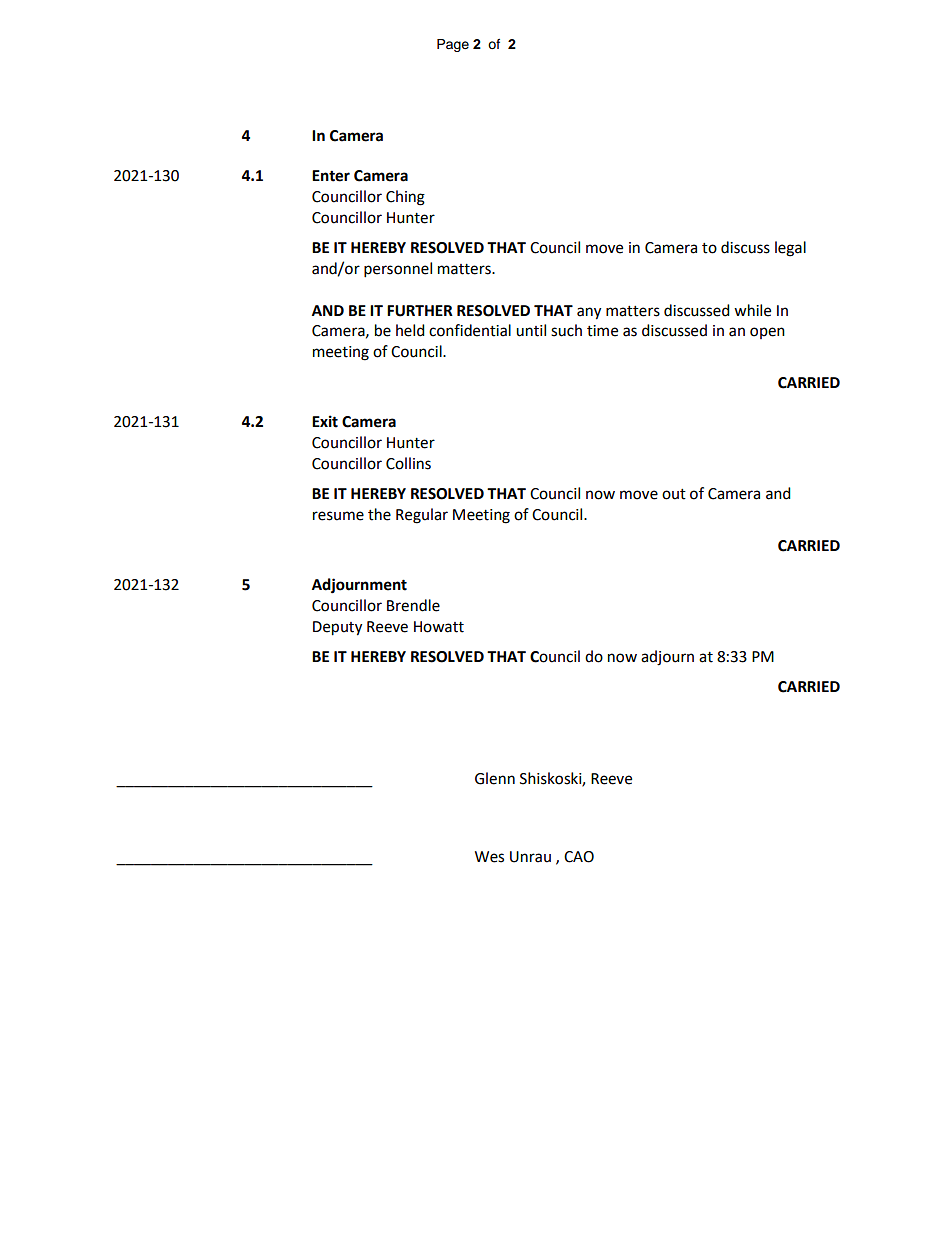  What do you see at coordinates (790, 249) in the document?
I see `legal` at bounding box center [790, 249].
